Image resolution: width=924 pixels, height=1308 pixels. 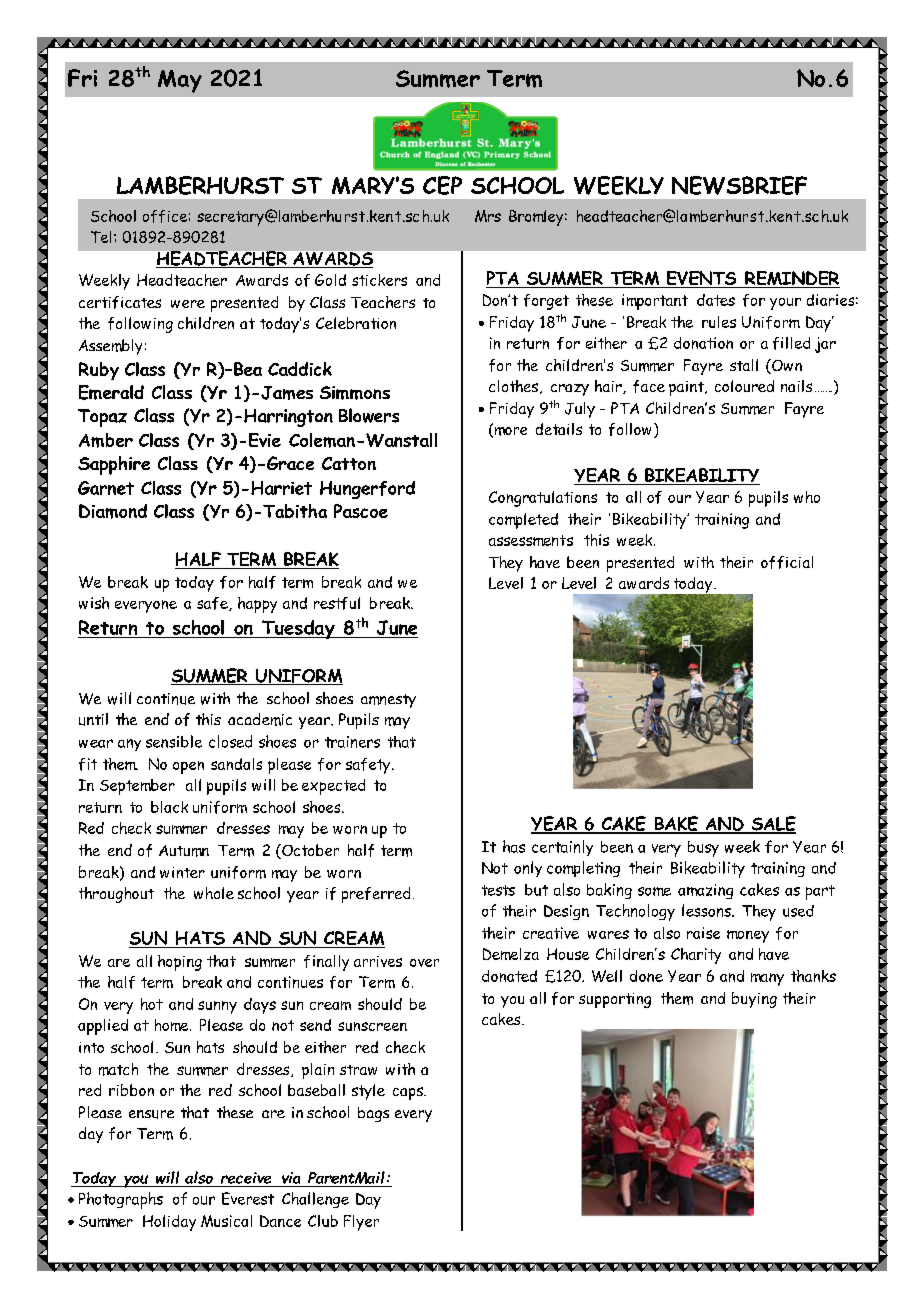 What do you see at coordinates (424, 963) in the screenshot?
I see `over` at bounding box center [424, 963].
